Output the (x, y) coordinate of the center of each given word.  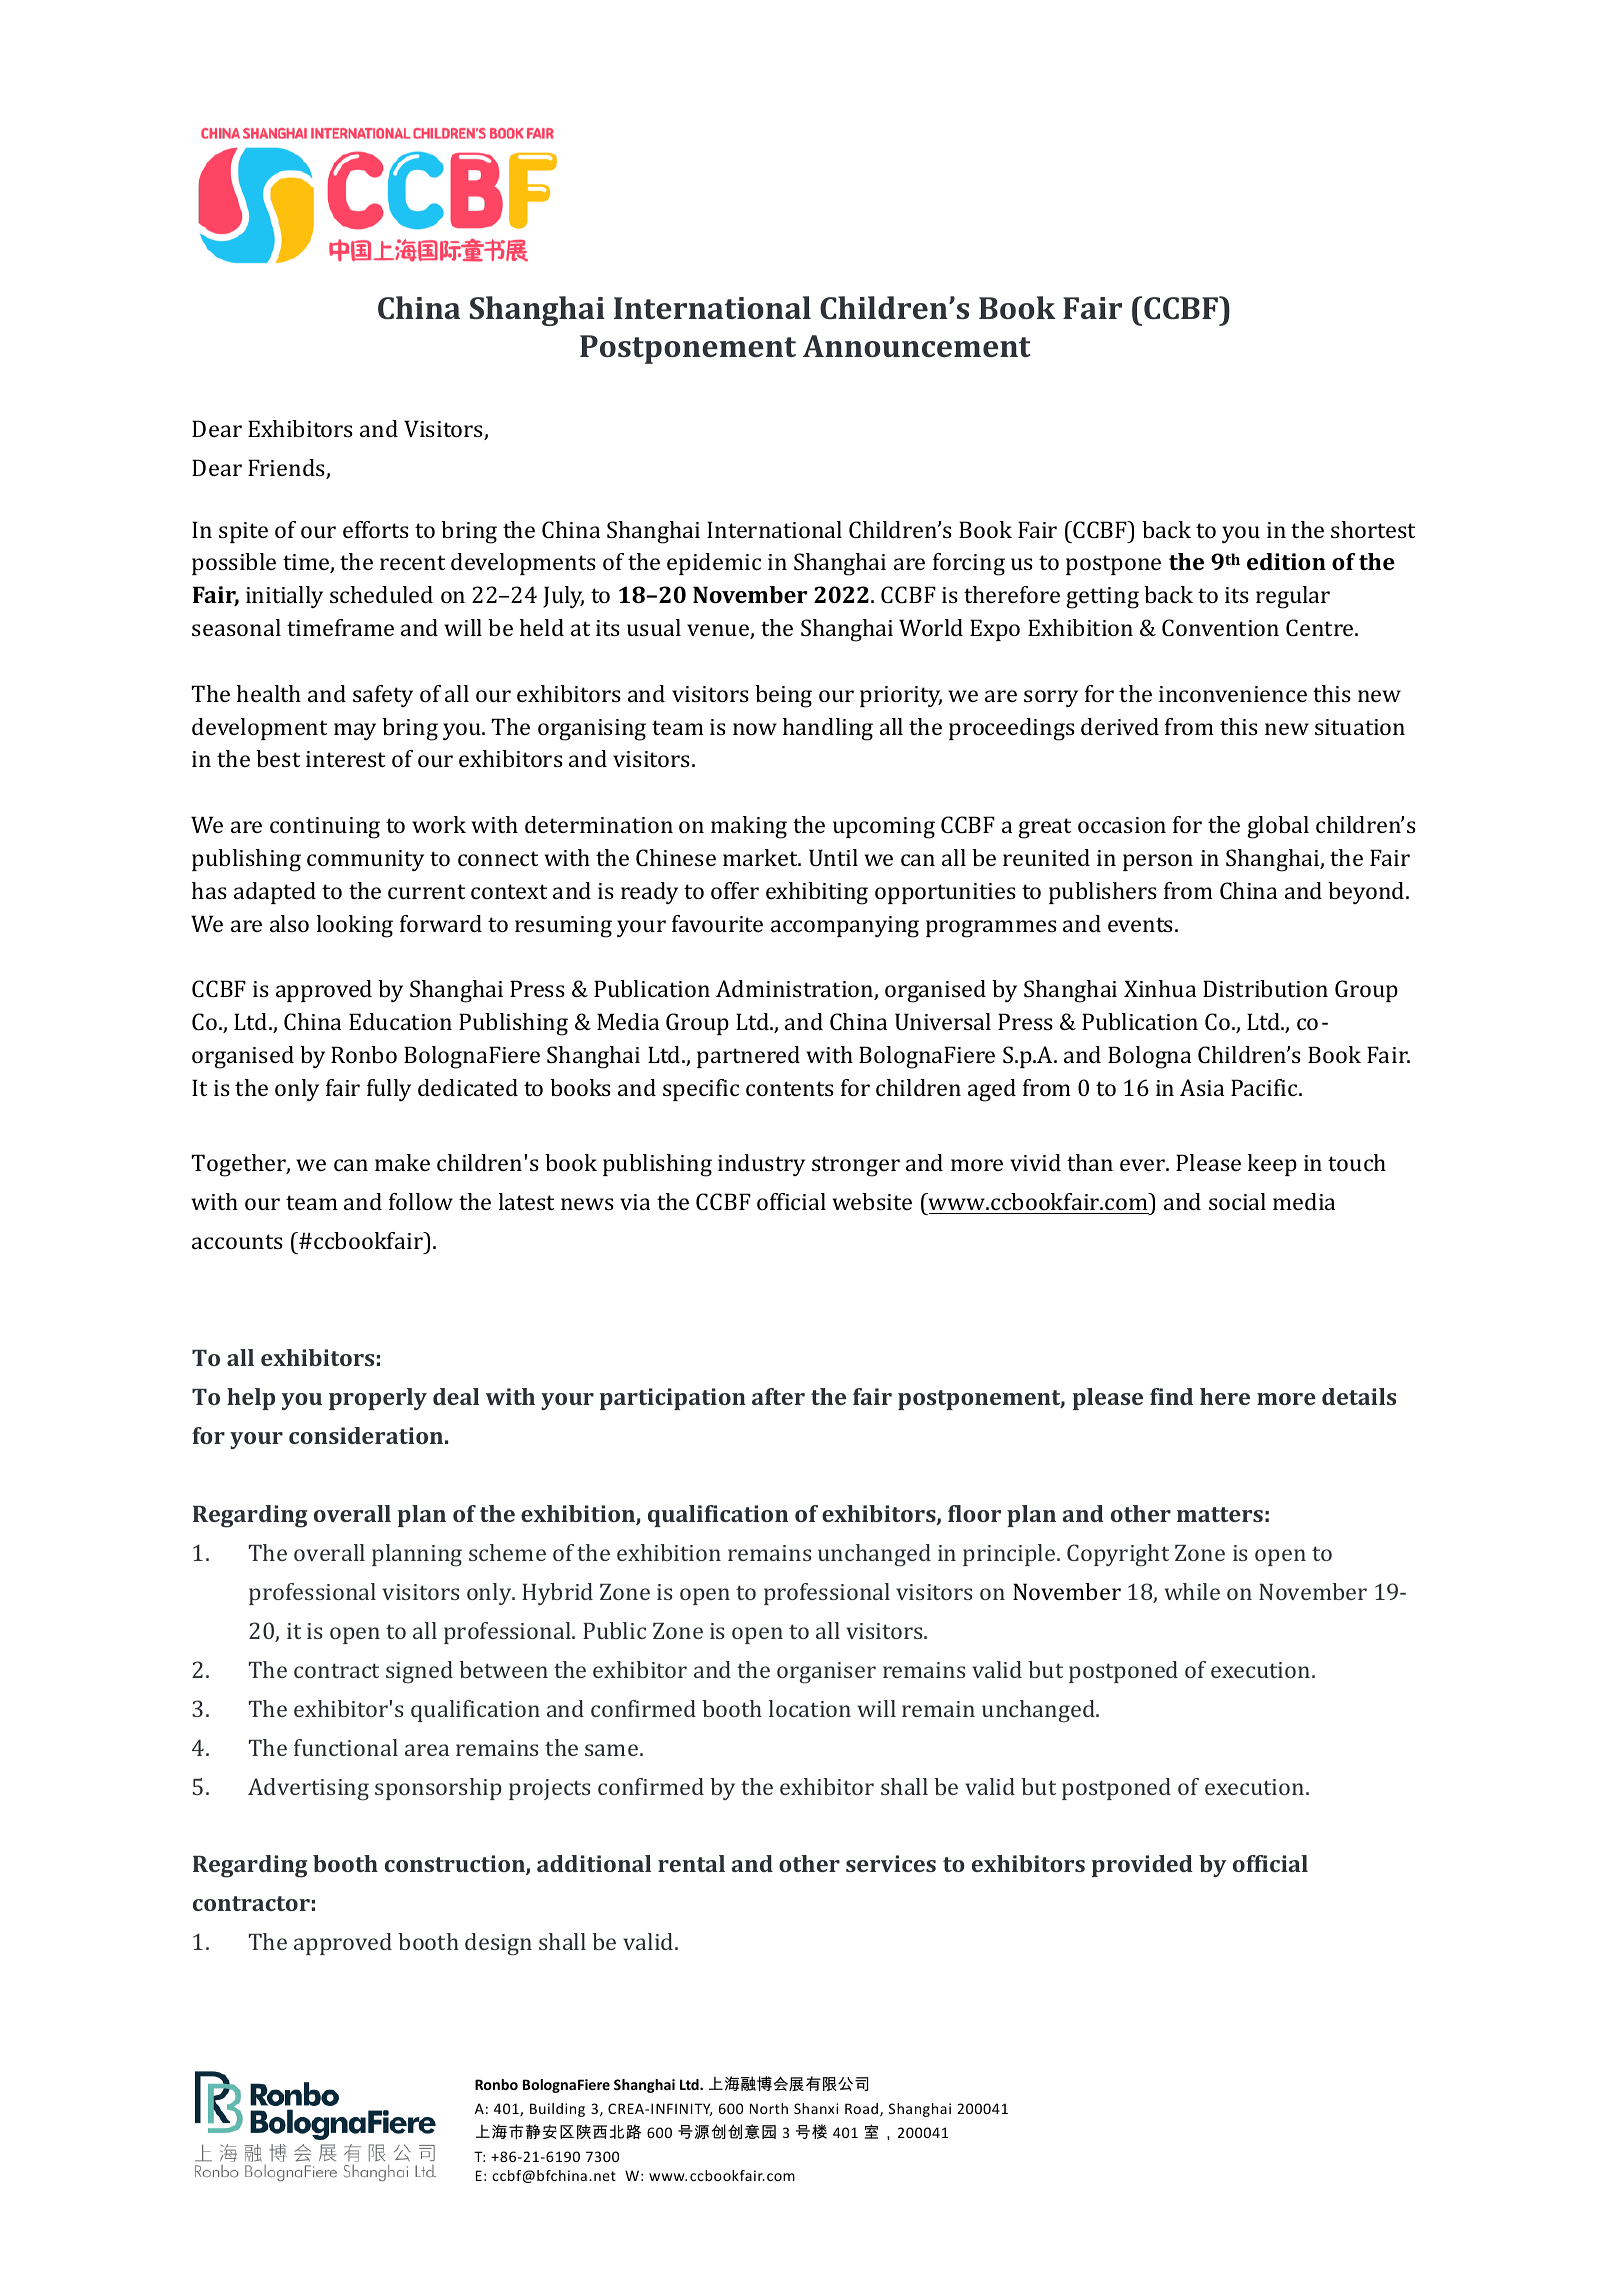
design (498, 1944)
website (872, 1201)
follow (421, 1201)
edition (1286, 561)
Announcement (917, 346)
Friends (287, 469)
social (1237, 1201)
